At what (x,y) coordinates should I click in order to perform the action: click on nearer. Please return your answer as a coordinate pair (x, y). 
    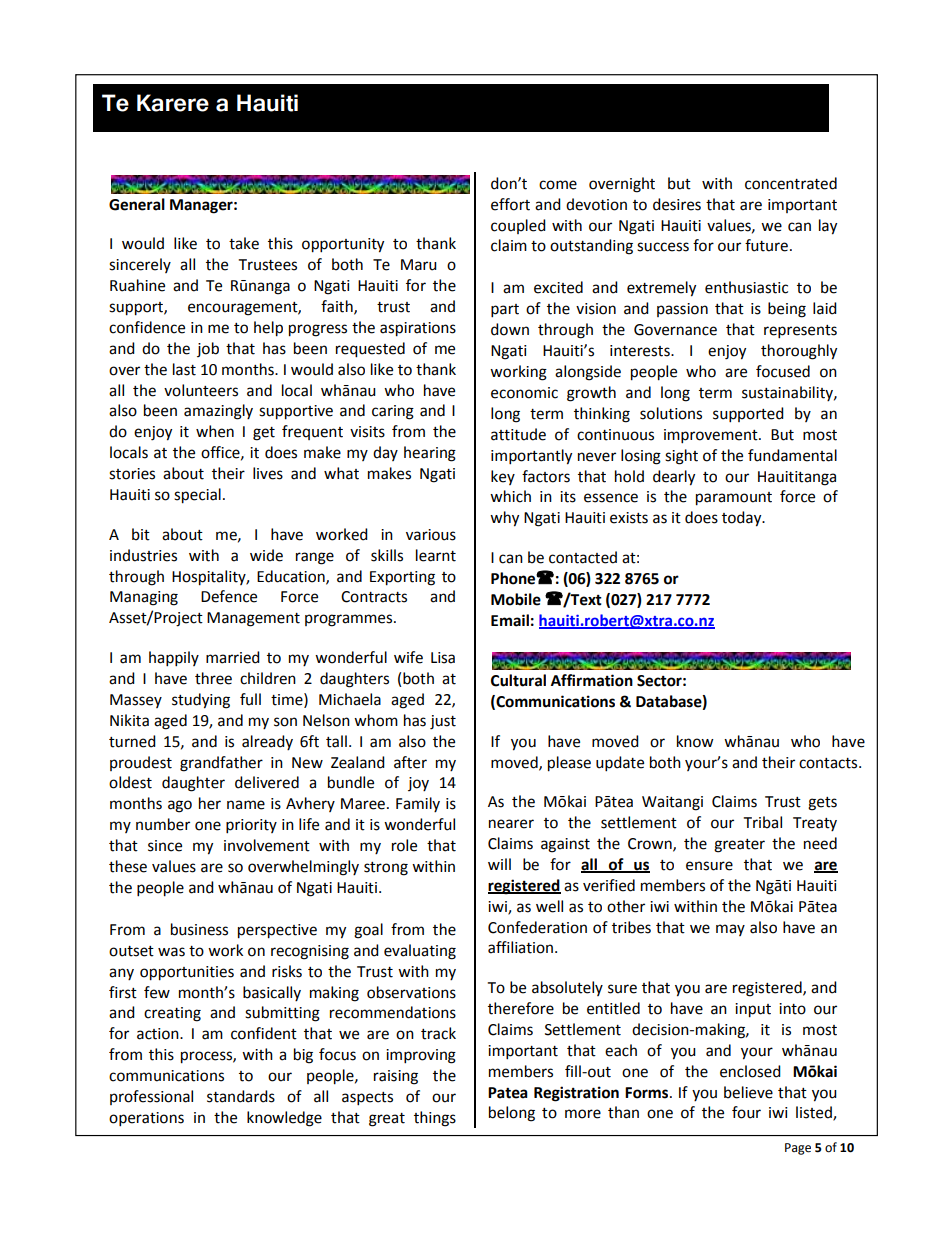
    Looking at the image, I should click on (511, 824).
